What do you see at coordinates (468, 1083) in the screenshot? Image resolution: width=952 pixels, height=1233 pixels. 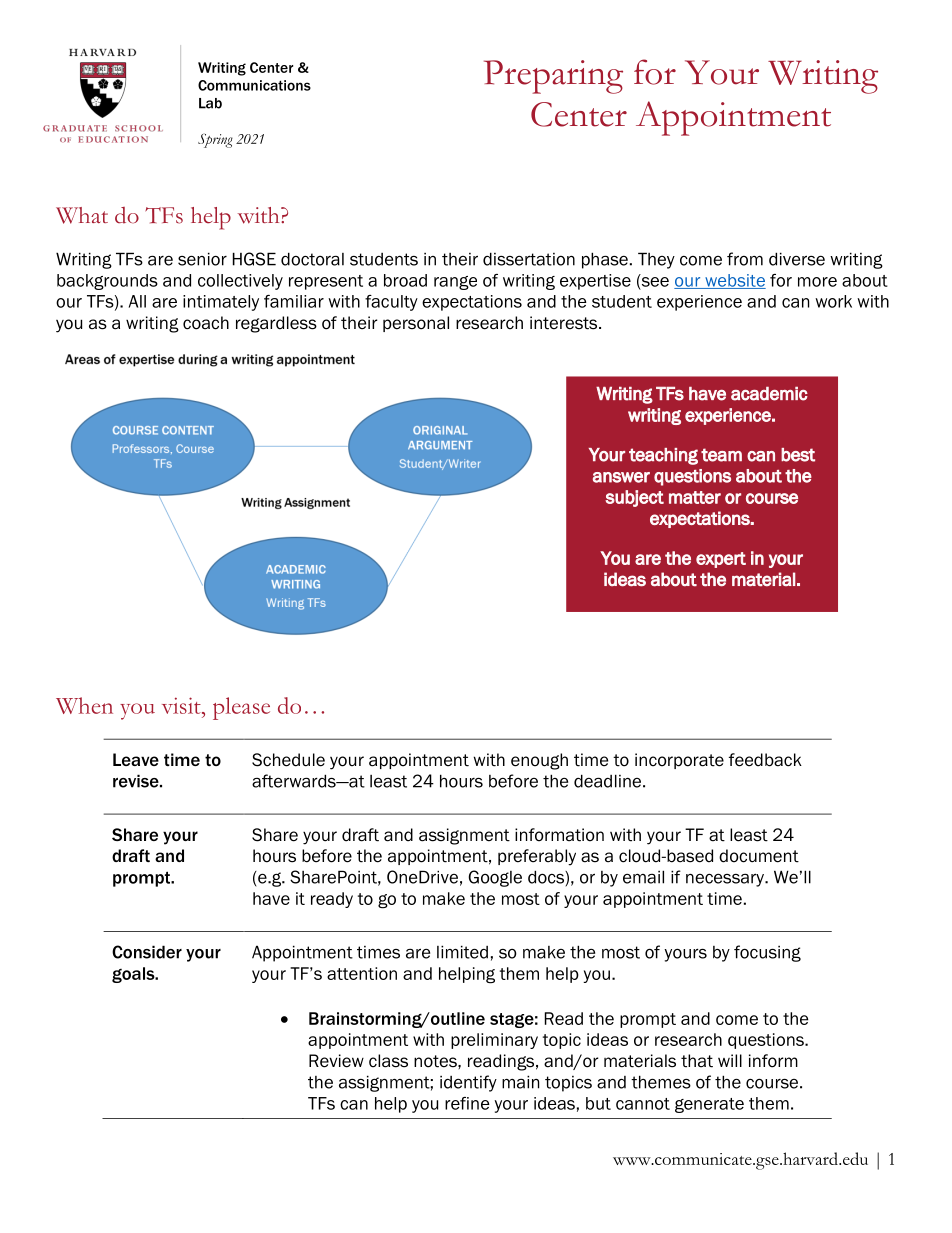 I see `identify` at bounding box center [468, 1083].
